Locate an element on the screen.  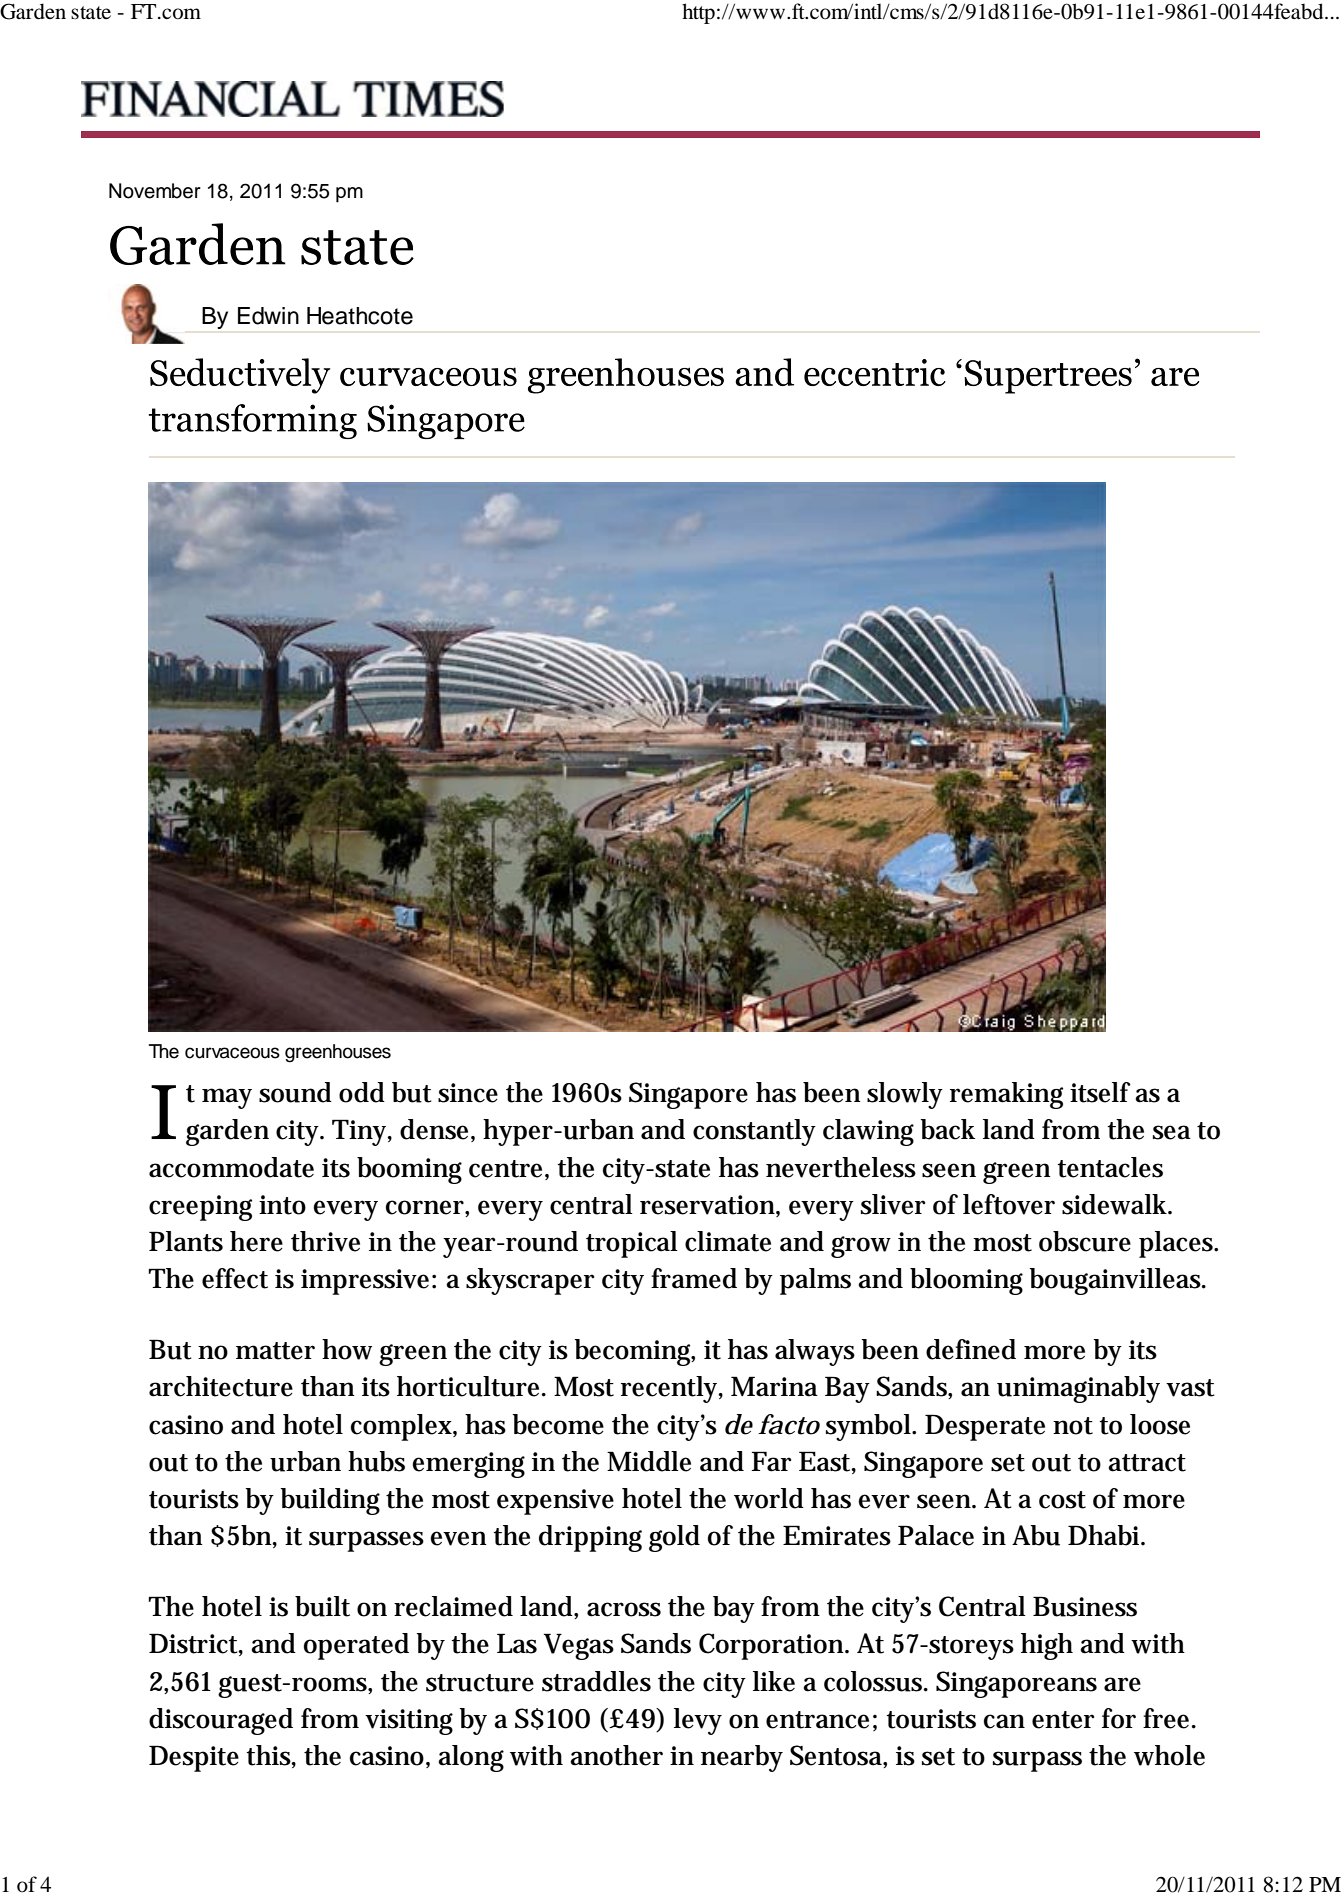
into is located at coordinates (282, 1205).
